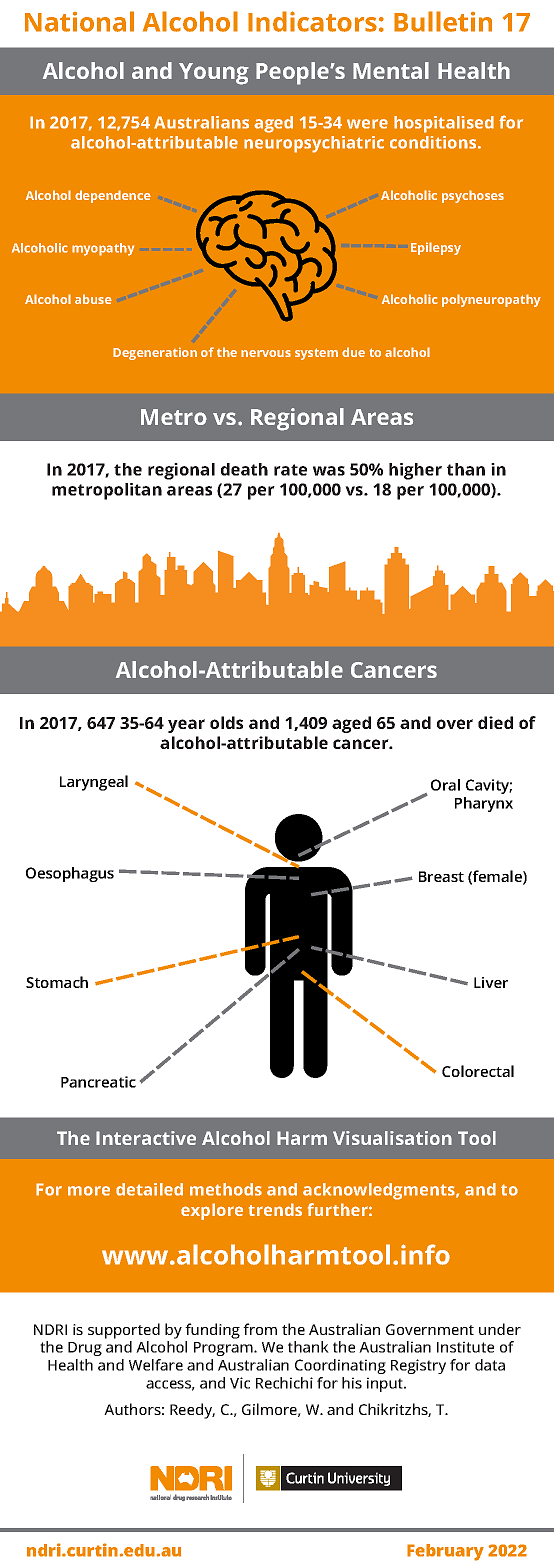  What do you see at coordinates (155, 353) in the document?
I see `Degeneration` at bounding box center [155, 353].
